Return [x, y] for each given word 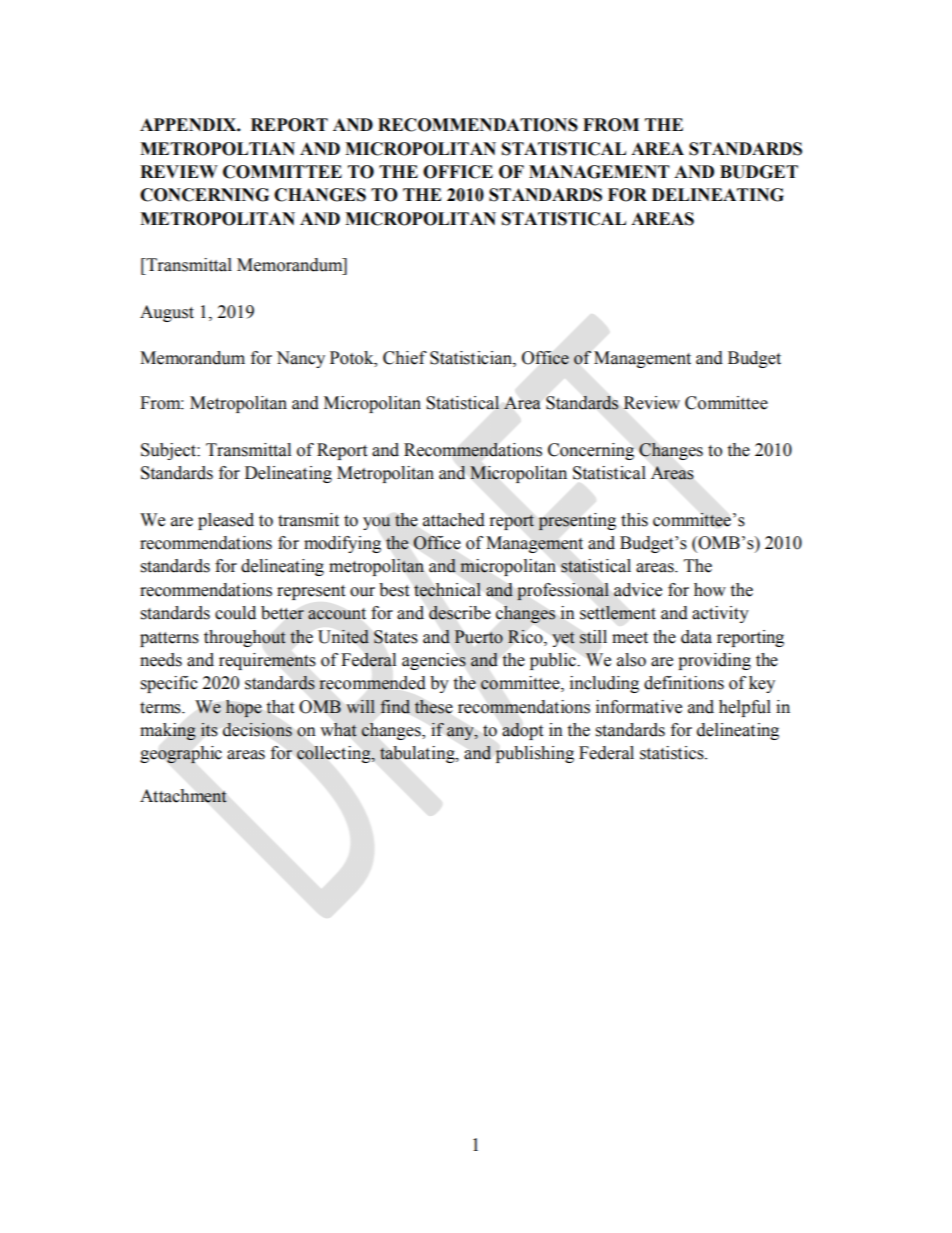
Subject [169, 451]
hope [244, 708]
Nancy [300, 359]
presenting [577, 522]
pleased [226, 521]
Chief [405, 358]
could [235, 613]
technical [447, 590]
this [634, 520]
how [710, 590]
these [434, 707]
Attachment [183, 796]
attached [454, 520]
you [377, 523]
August [167, 313]
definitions [684, 683]
